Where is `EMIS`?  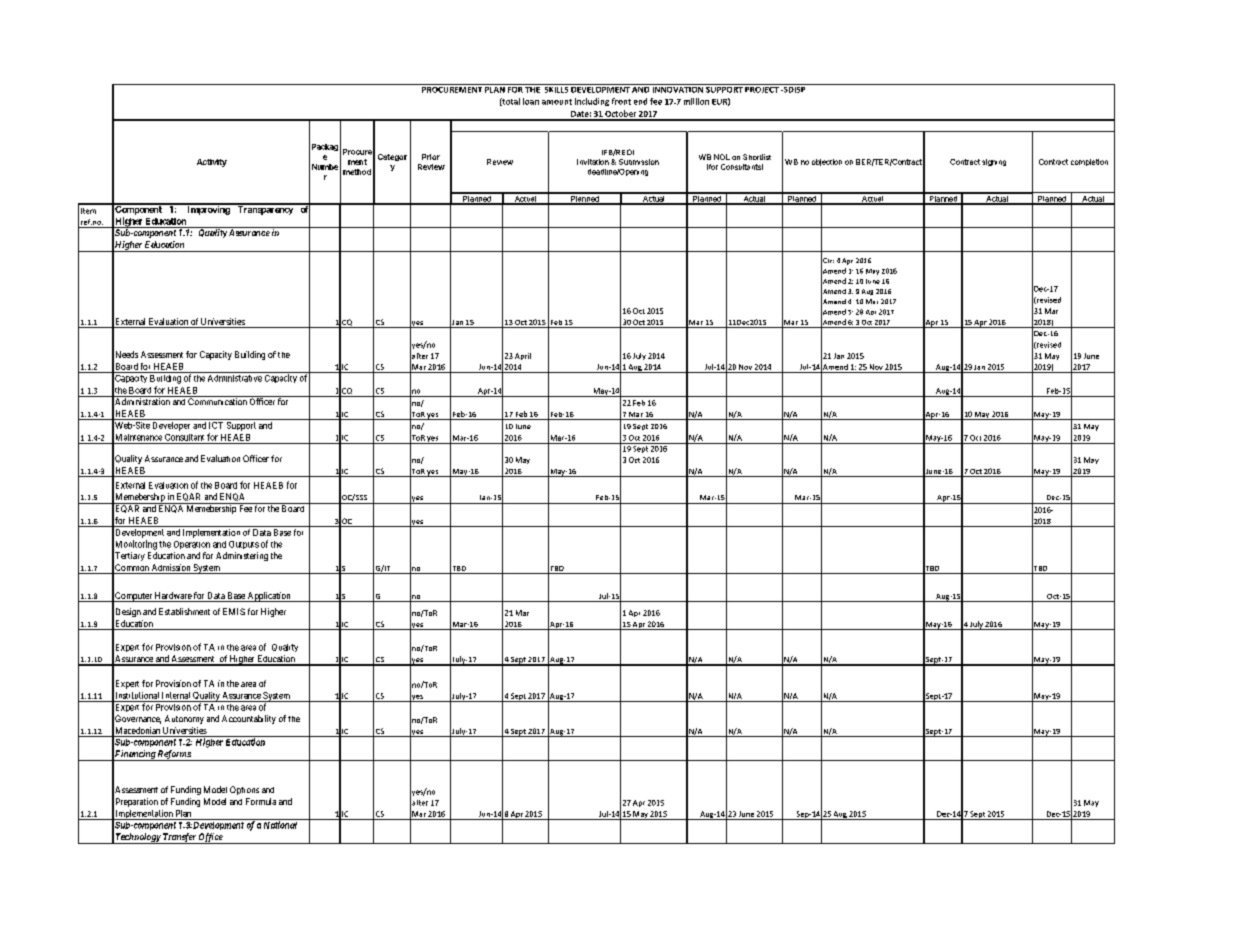
EMIS is located at coordinates (234, 611).
